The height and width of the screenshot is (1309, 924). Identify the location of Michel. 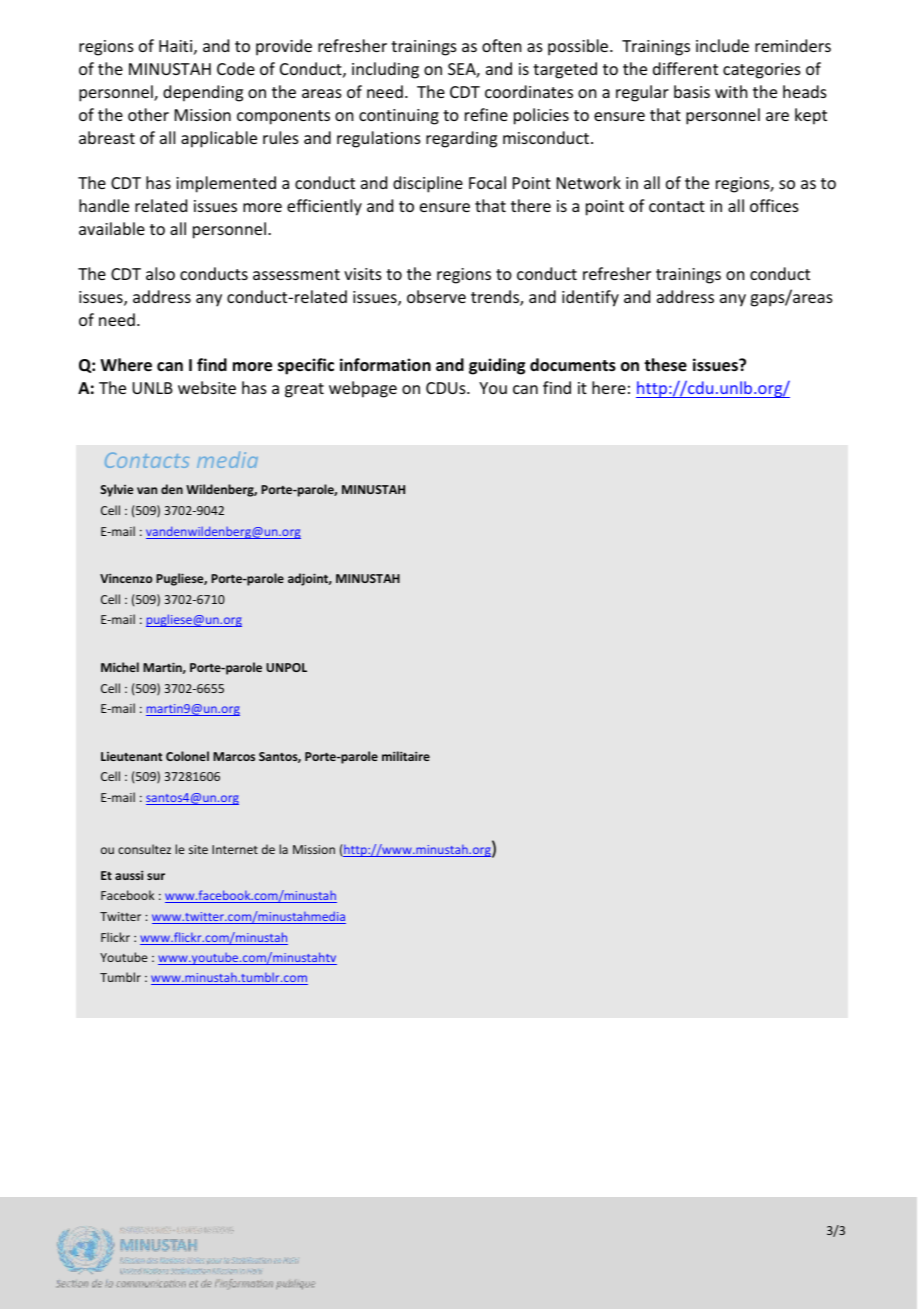
(120, 667).
